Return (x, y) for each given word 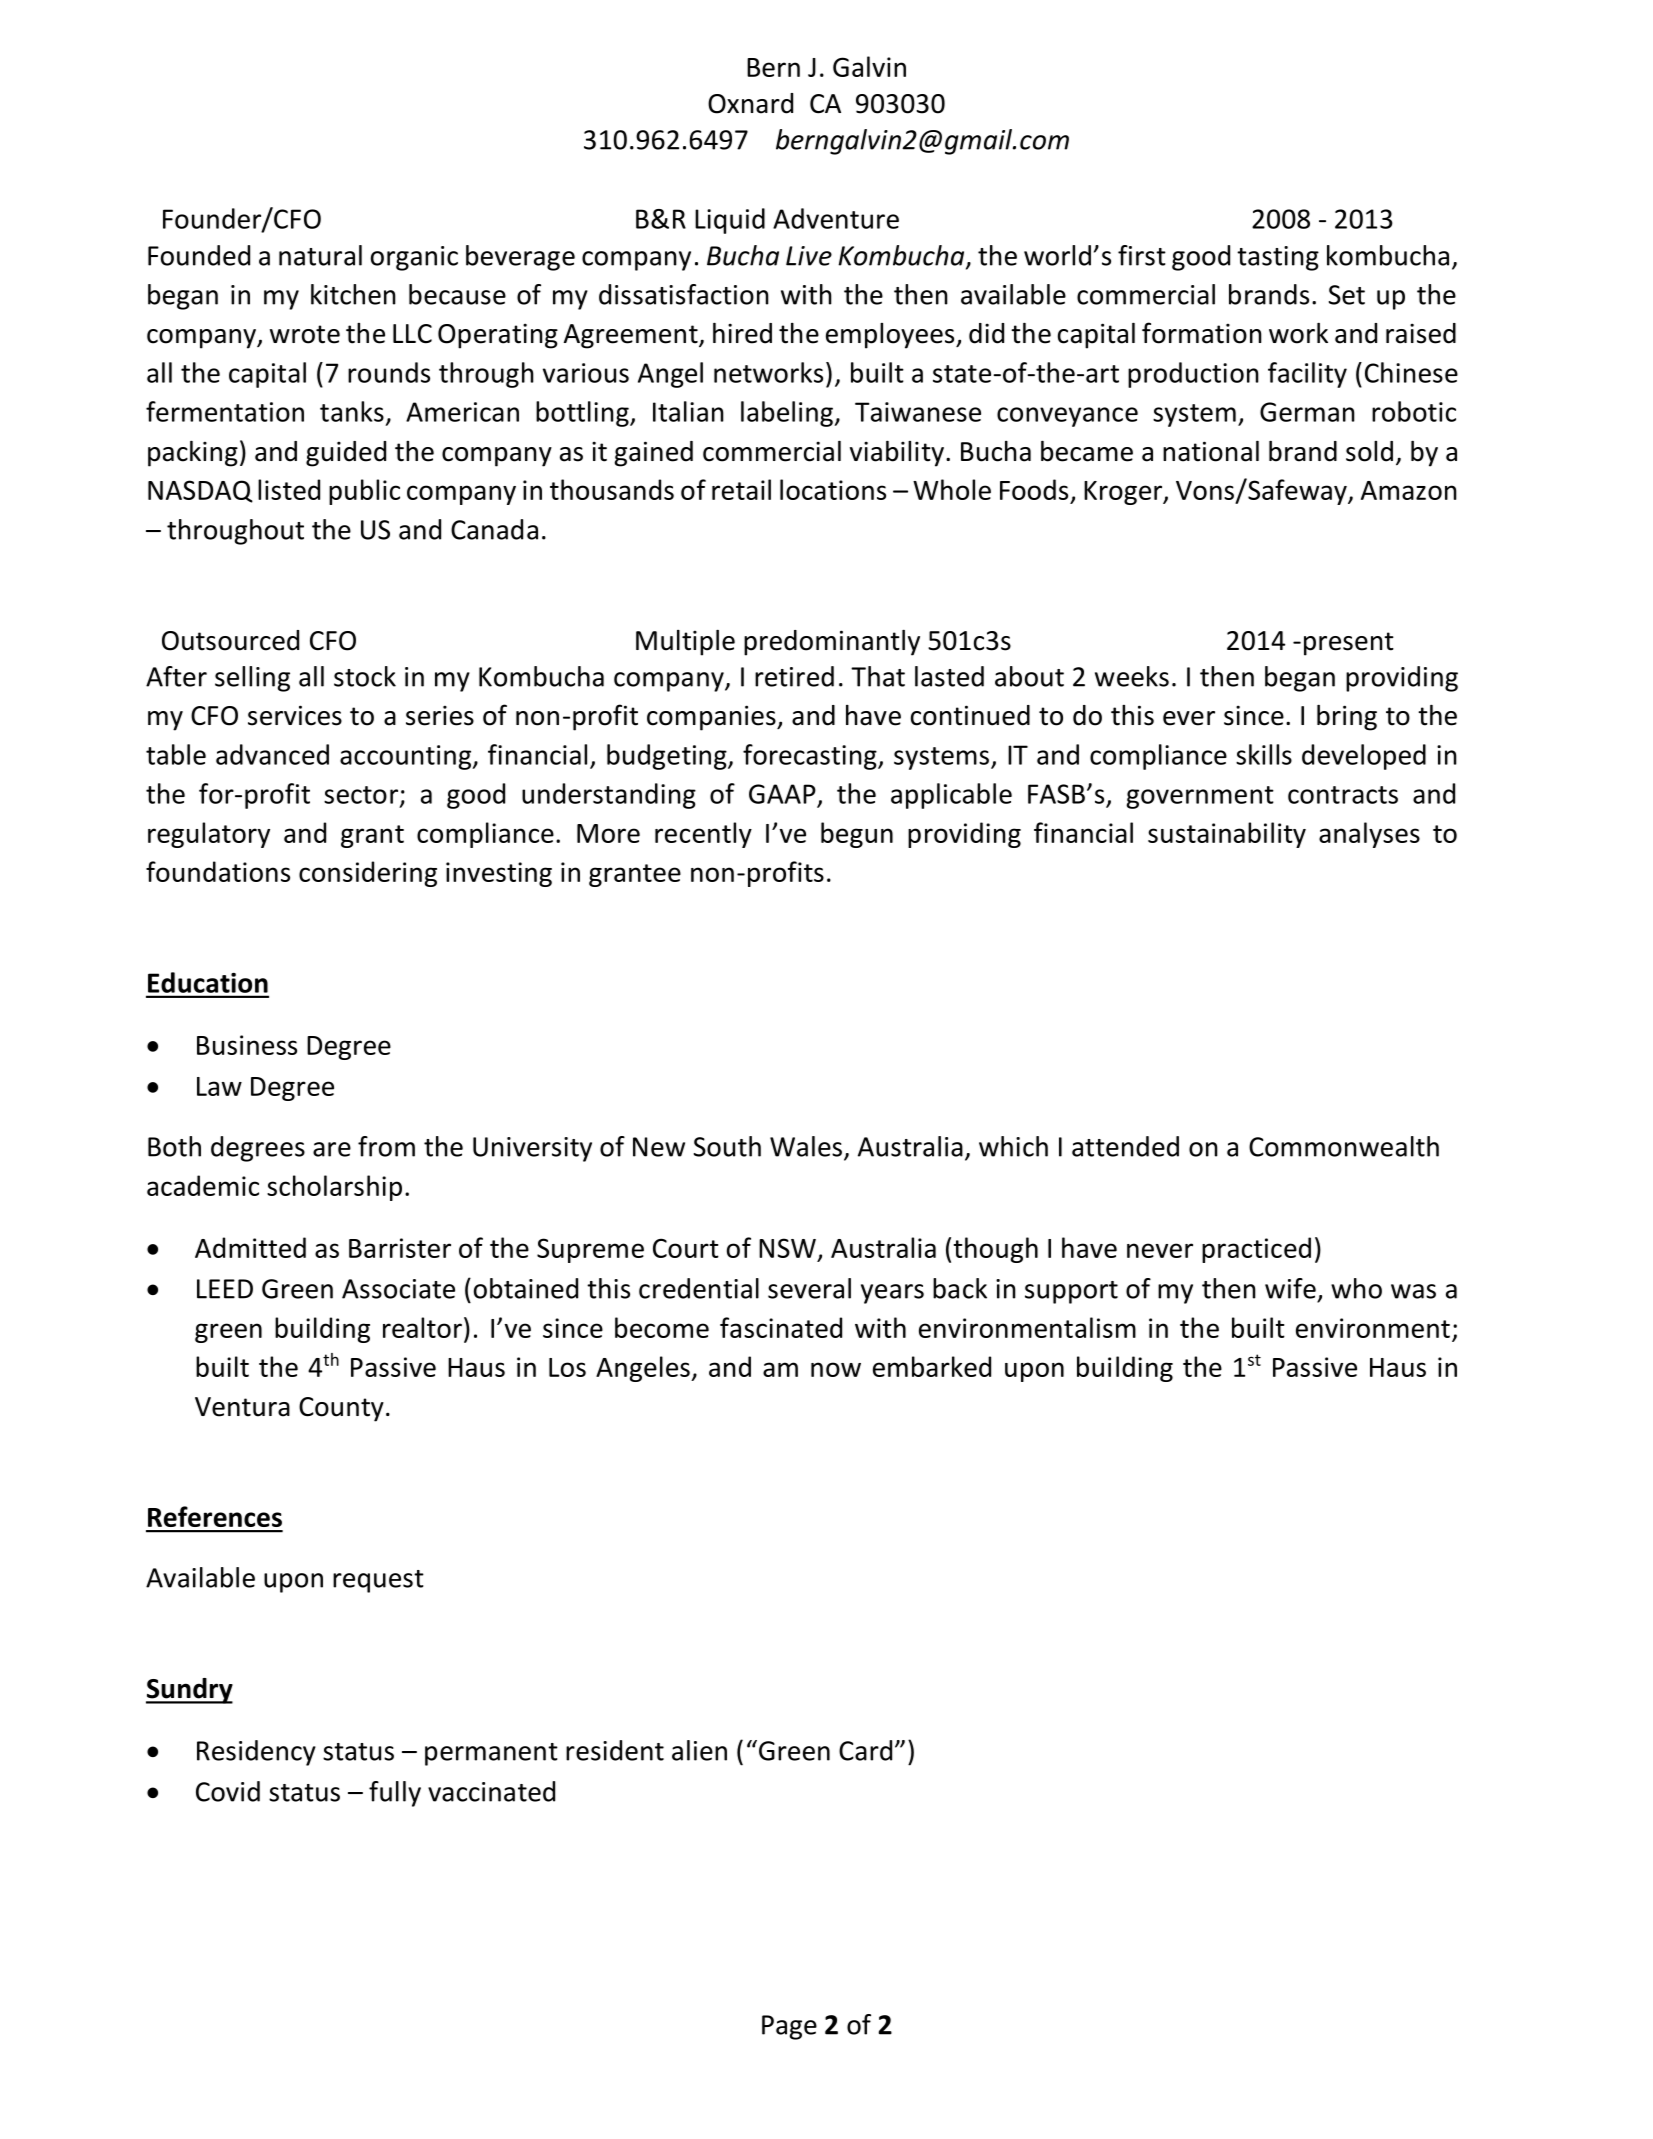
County (341, 1409)
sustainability (1227, 835)
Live (809, 256)
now (836, 1369)
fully (395, 1794)
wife (1290, 1288)
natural (320, 255)
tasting (1278, 258)
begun (857, 835)
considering (368, 874)
